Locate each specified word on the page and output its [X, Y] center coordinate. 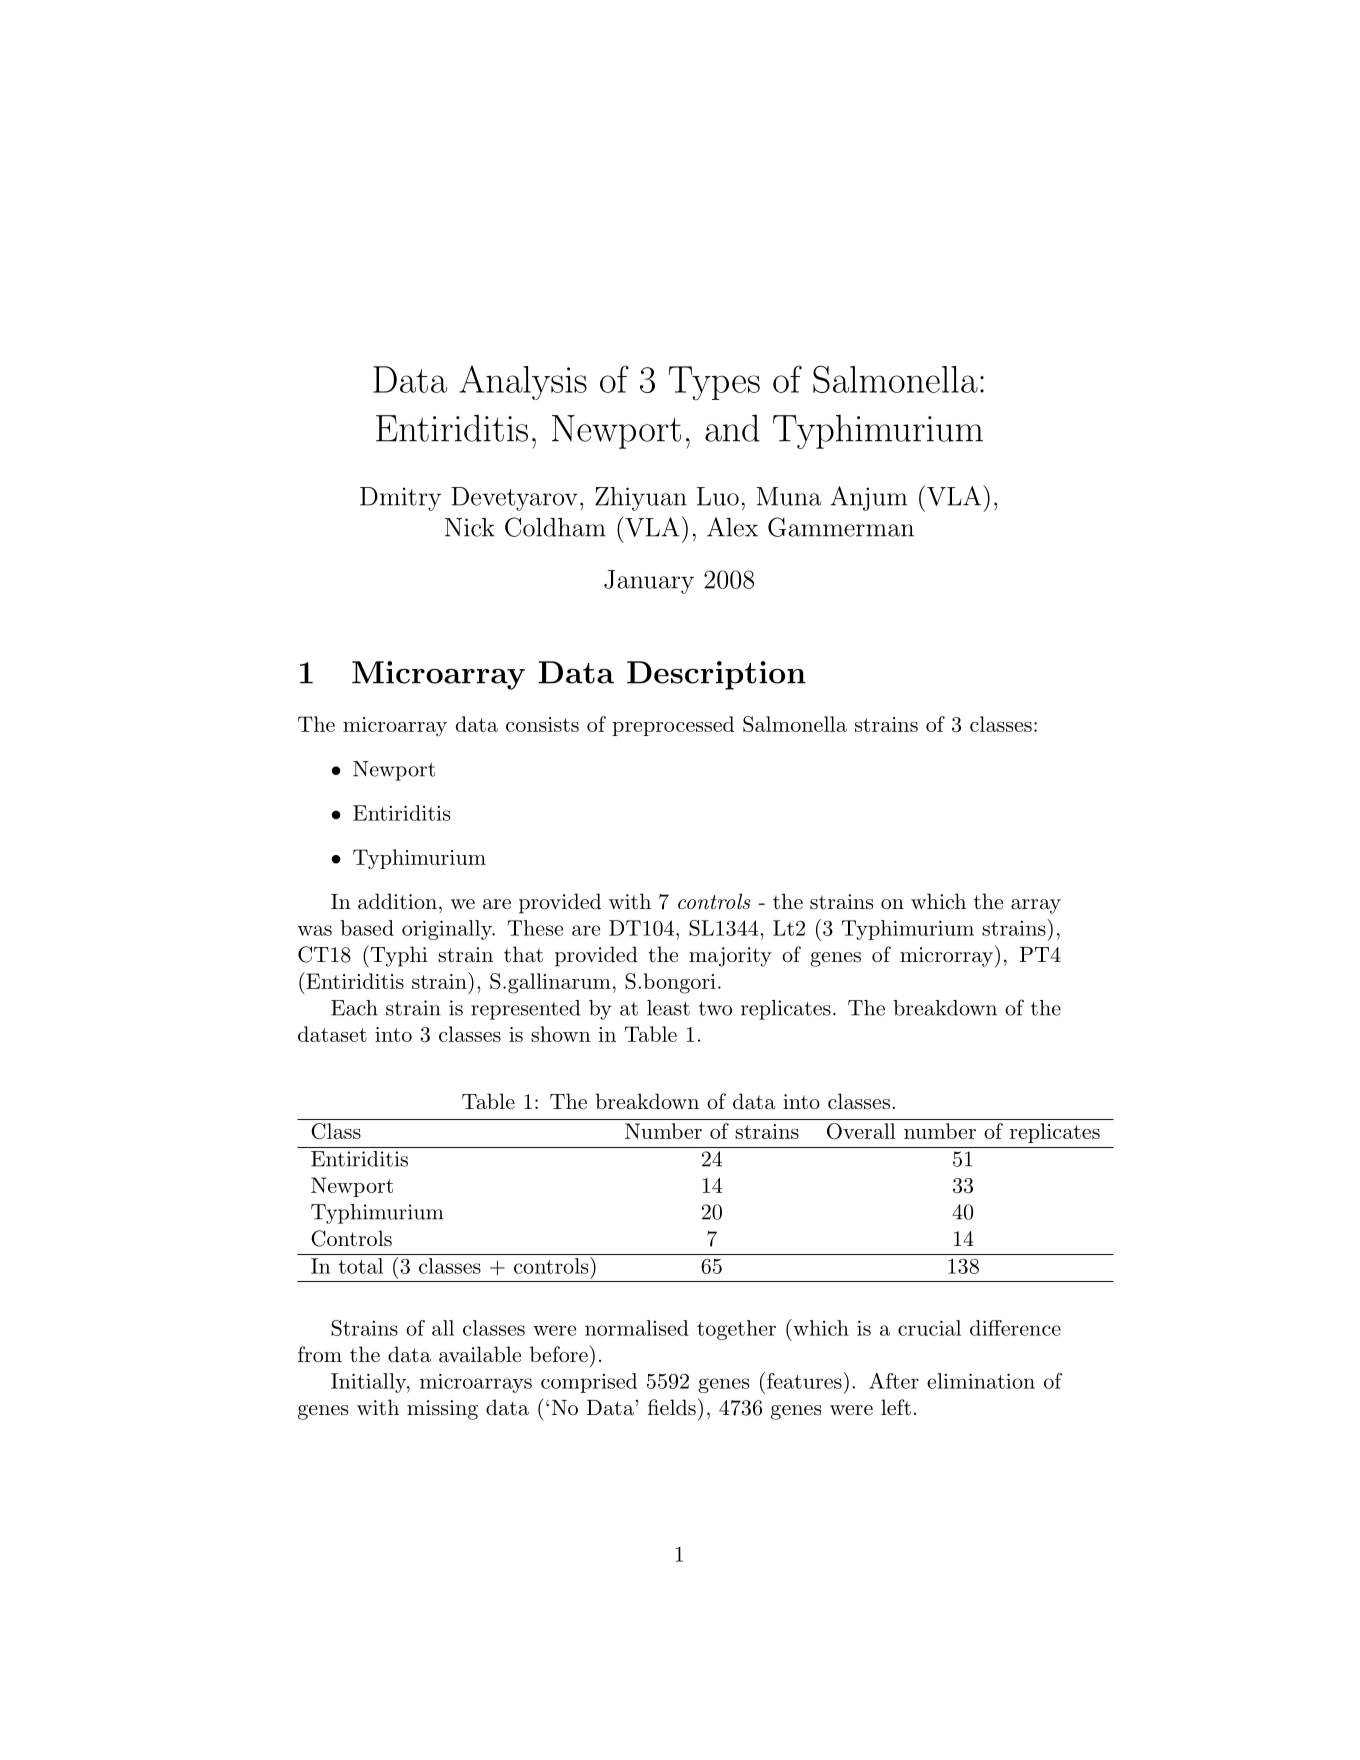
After [894, 1381]
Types [714, 383]
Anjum [868, 498]
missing [442, 1410]
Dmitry [400, 499]
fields [672, 1407]
